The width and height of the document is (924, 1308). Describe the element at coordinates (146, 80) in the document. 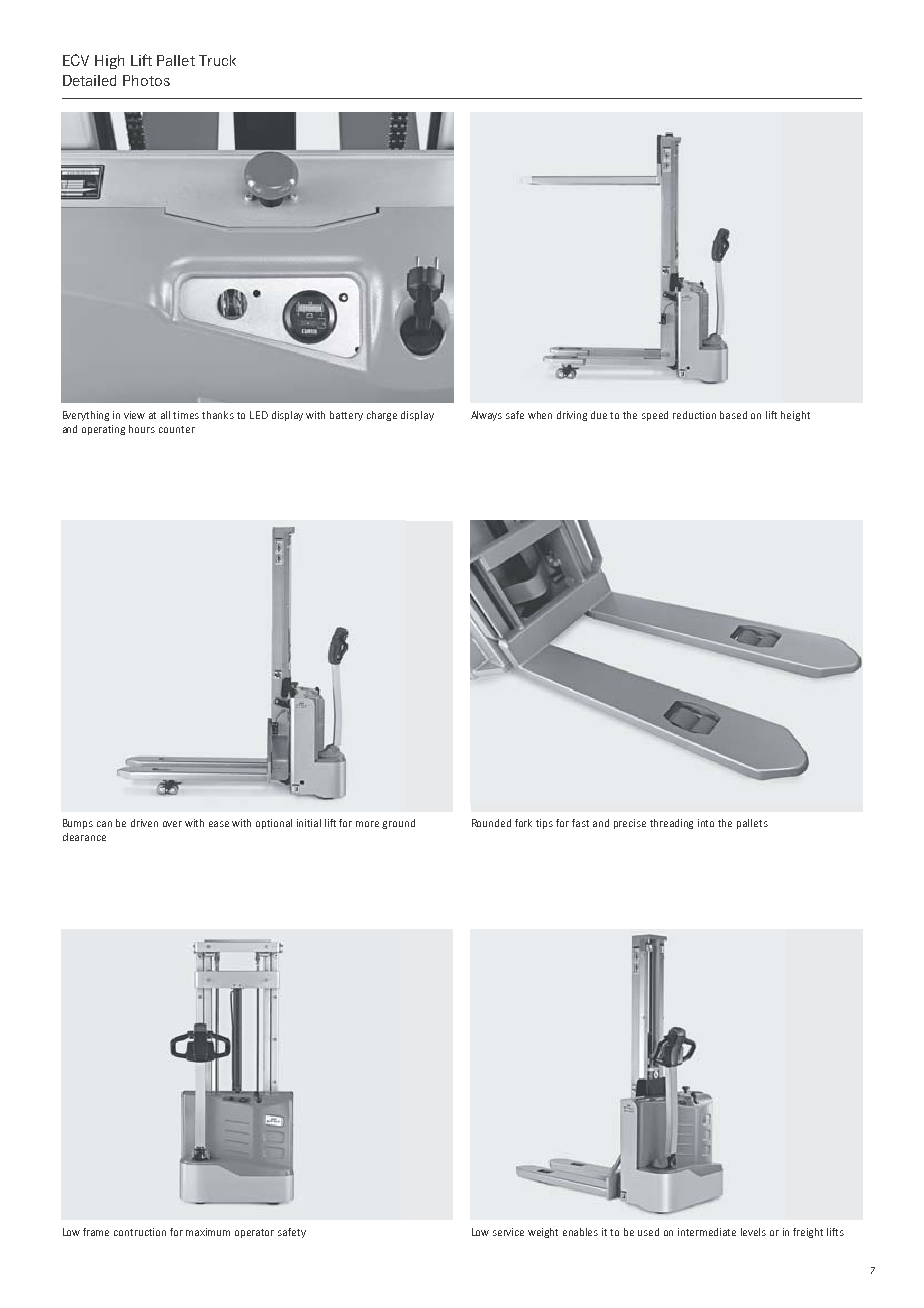

I see `Photos` at that location.
